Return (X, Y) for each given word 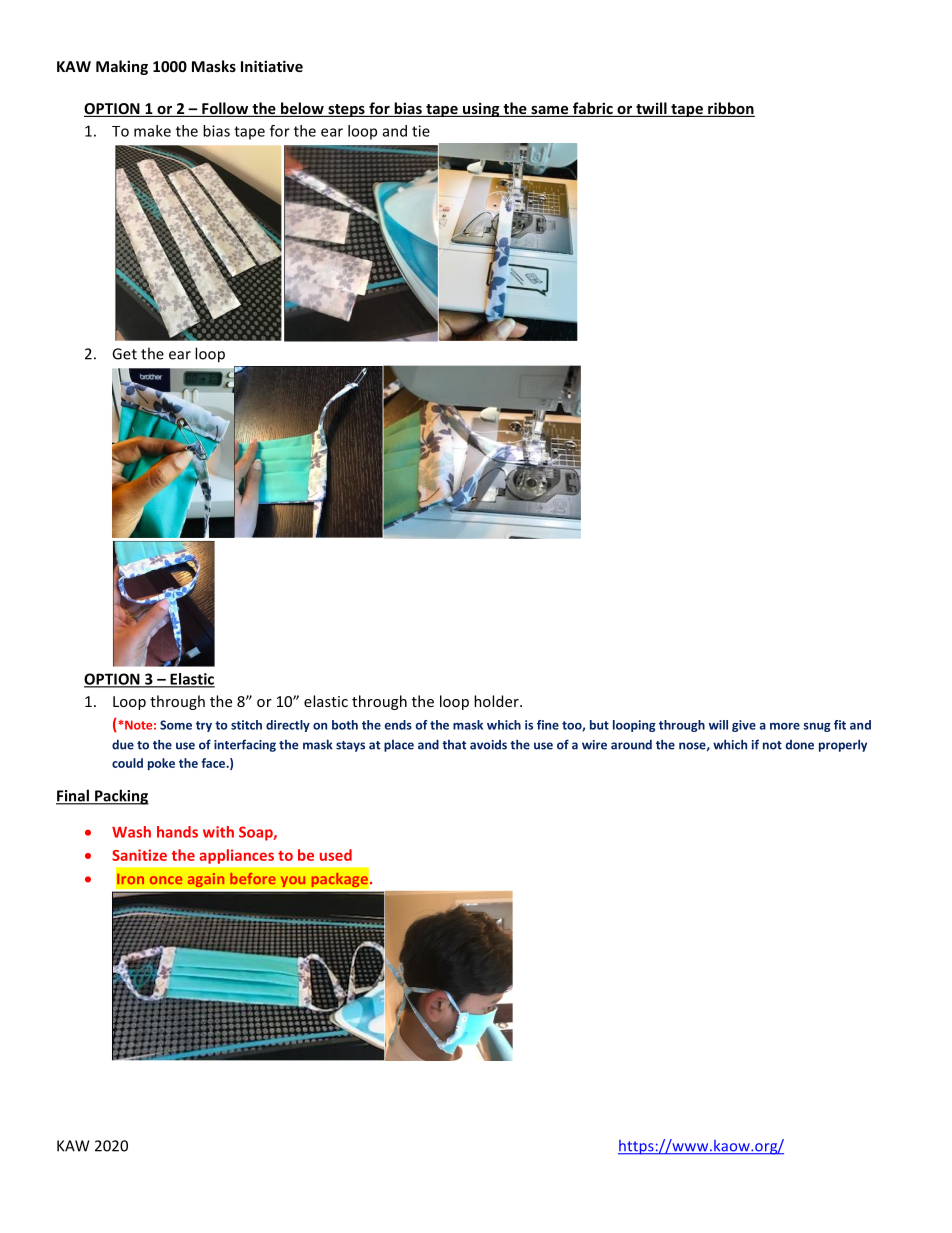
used (336, 855)
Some (176, 725)
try (204, 726)
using (481, 109)
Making (122, 67)
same (550, 111)
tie (421, 131)
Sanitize (139, 855)
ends (398, 725)
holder (497, 701)
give (744, 726)
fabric (593, 109)
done (800, 745)
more (785, 726)
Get (124, 354)
